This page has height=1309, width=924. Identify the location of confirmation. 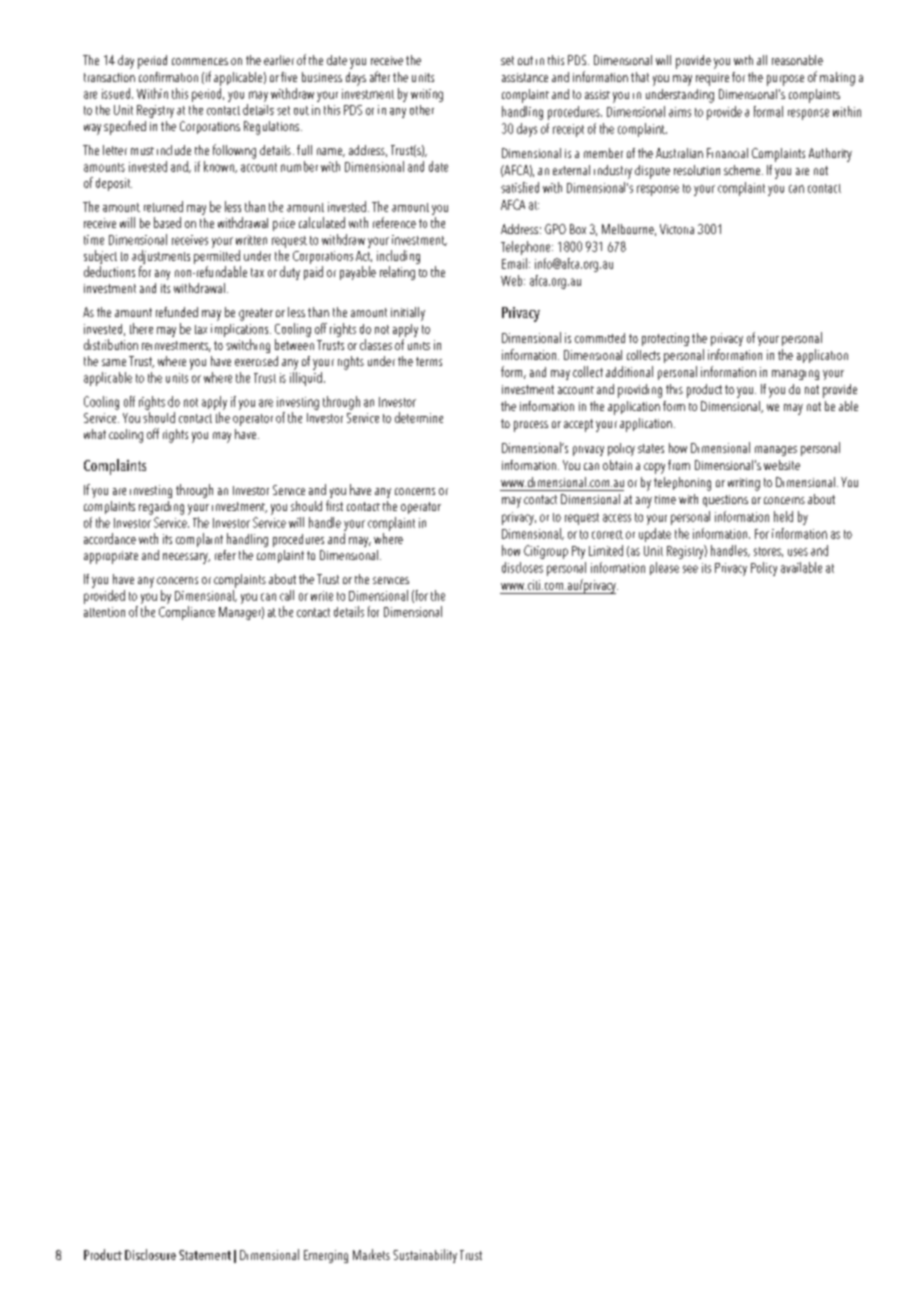
(168, 77).
